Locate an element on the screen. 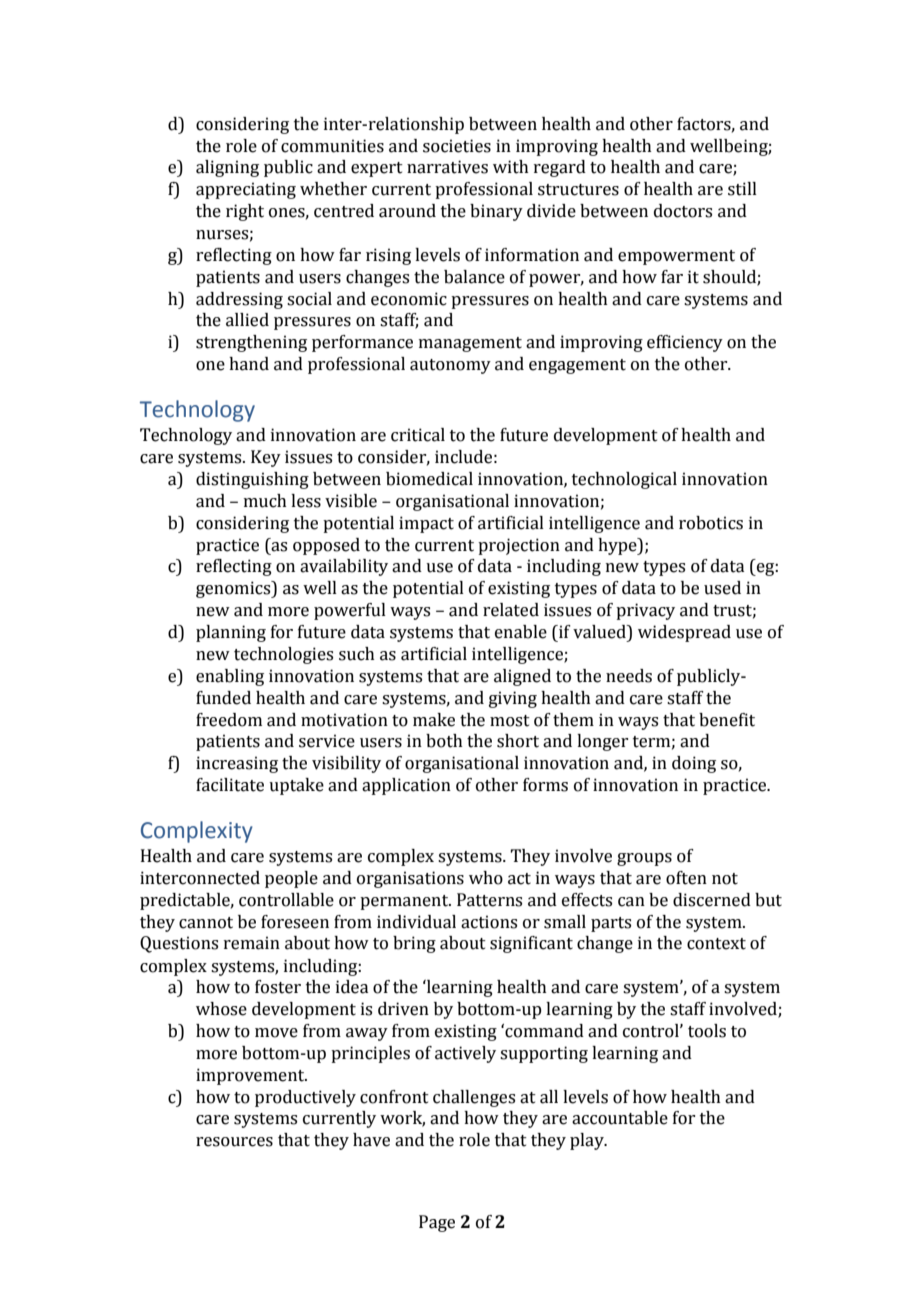 Image resolution: width=924 pixels, height=1309 pixels. robotics is located at coordinates (711, 523).
